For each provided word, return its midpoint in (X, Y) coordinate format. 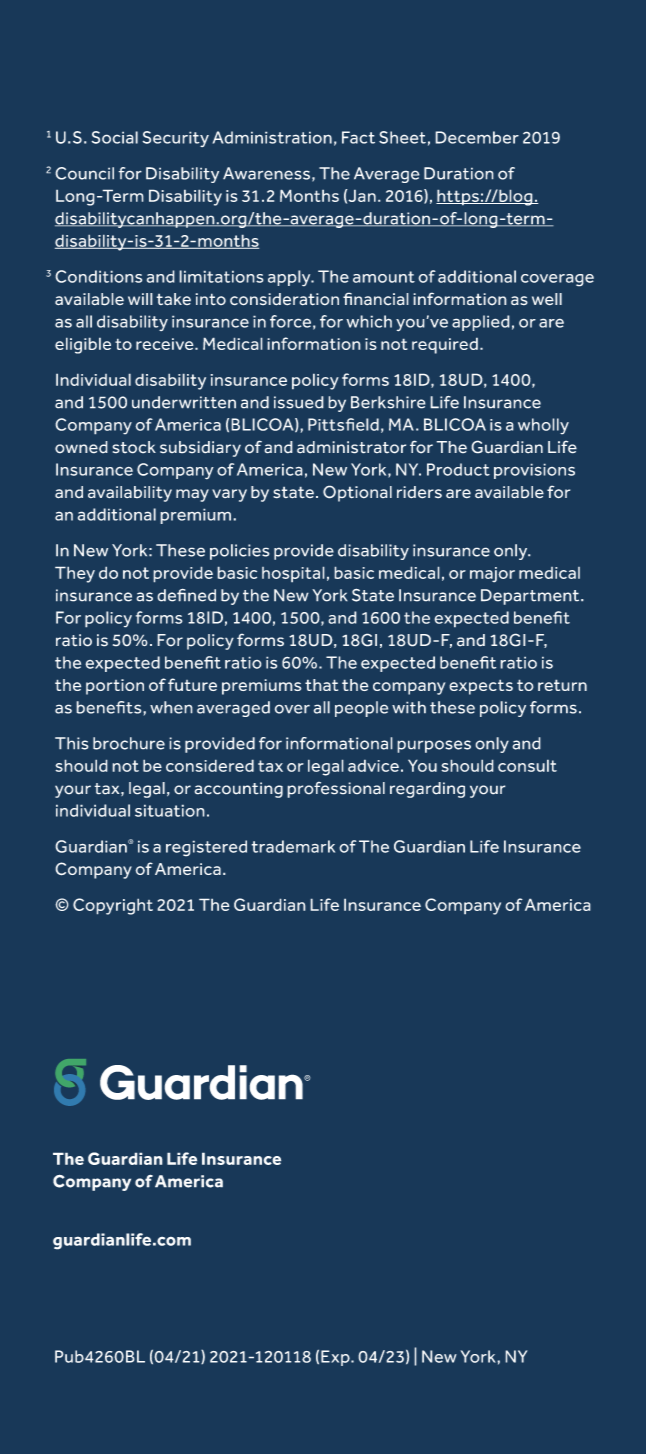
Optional (357, 493)
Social (114, 137)
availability (130, 494)
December (477, 137)
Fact (358, 137)
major (492, 575)
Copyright (113, 906)
